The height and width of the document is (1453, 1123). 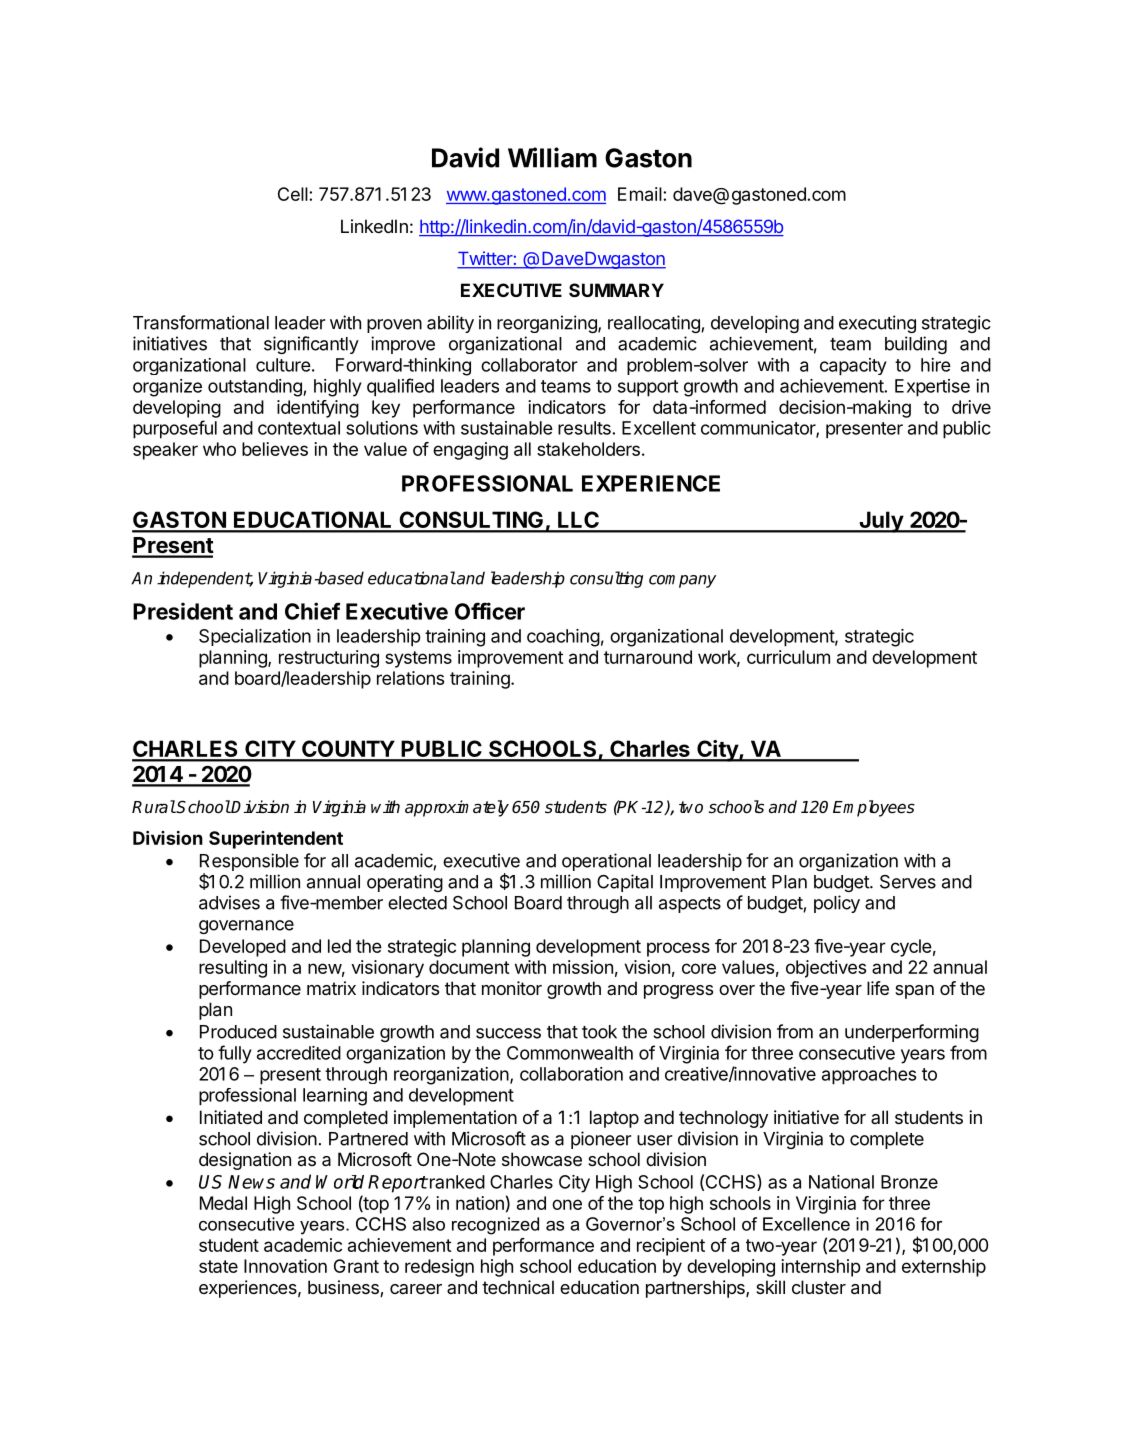 I want to click on William, so click(x=552, y=157).
